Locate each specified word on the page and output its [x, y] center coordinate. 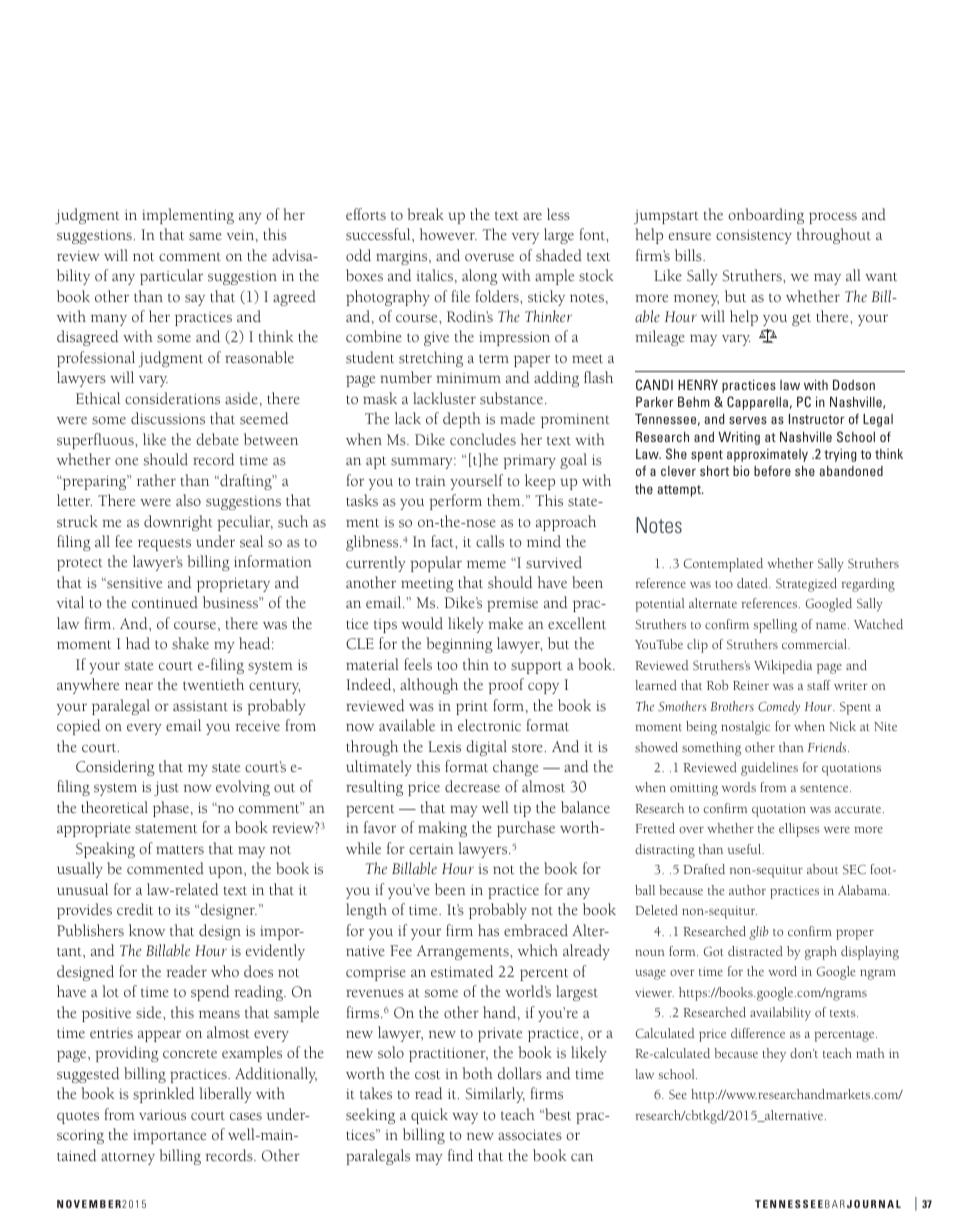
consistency [754, 237]
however [448, 234]
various [162, 1115]
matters [180, 850]
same [205, 236]
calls [490, 541]
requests [164, 544]
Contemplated [723, 565]
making [442, 829]
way [465, 1118]
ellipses [799, 830]
